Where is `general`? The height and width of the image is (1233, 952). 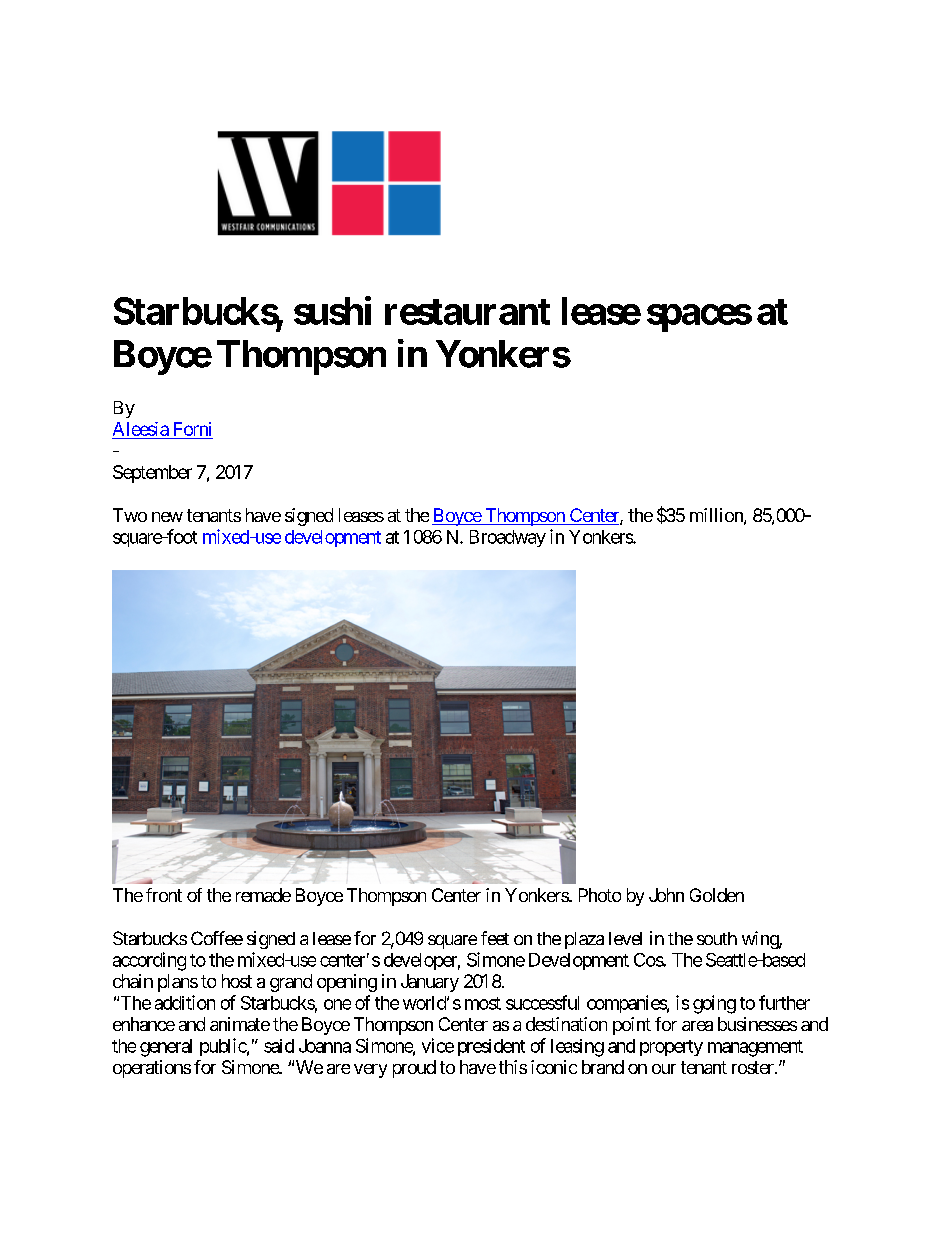
general is located at coordinates (166, 1048).
